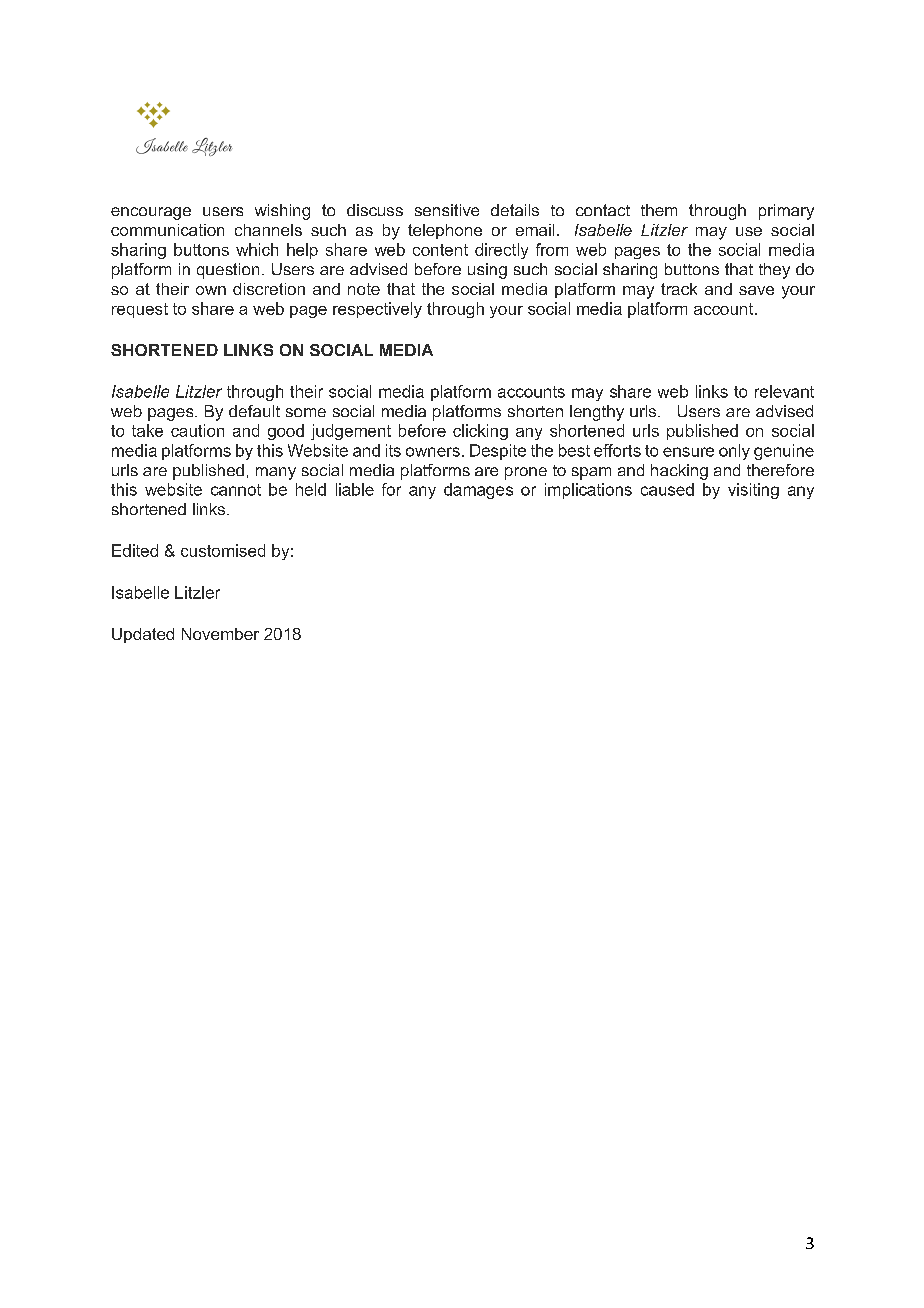 Image resolution: width=924 pixels, height=1308 pixels. Describe the element at coordinates (220, 634) in the screenshot. I see `November` at that location.
